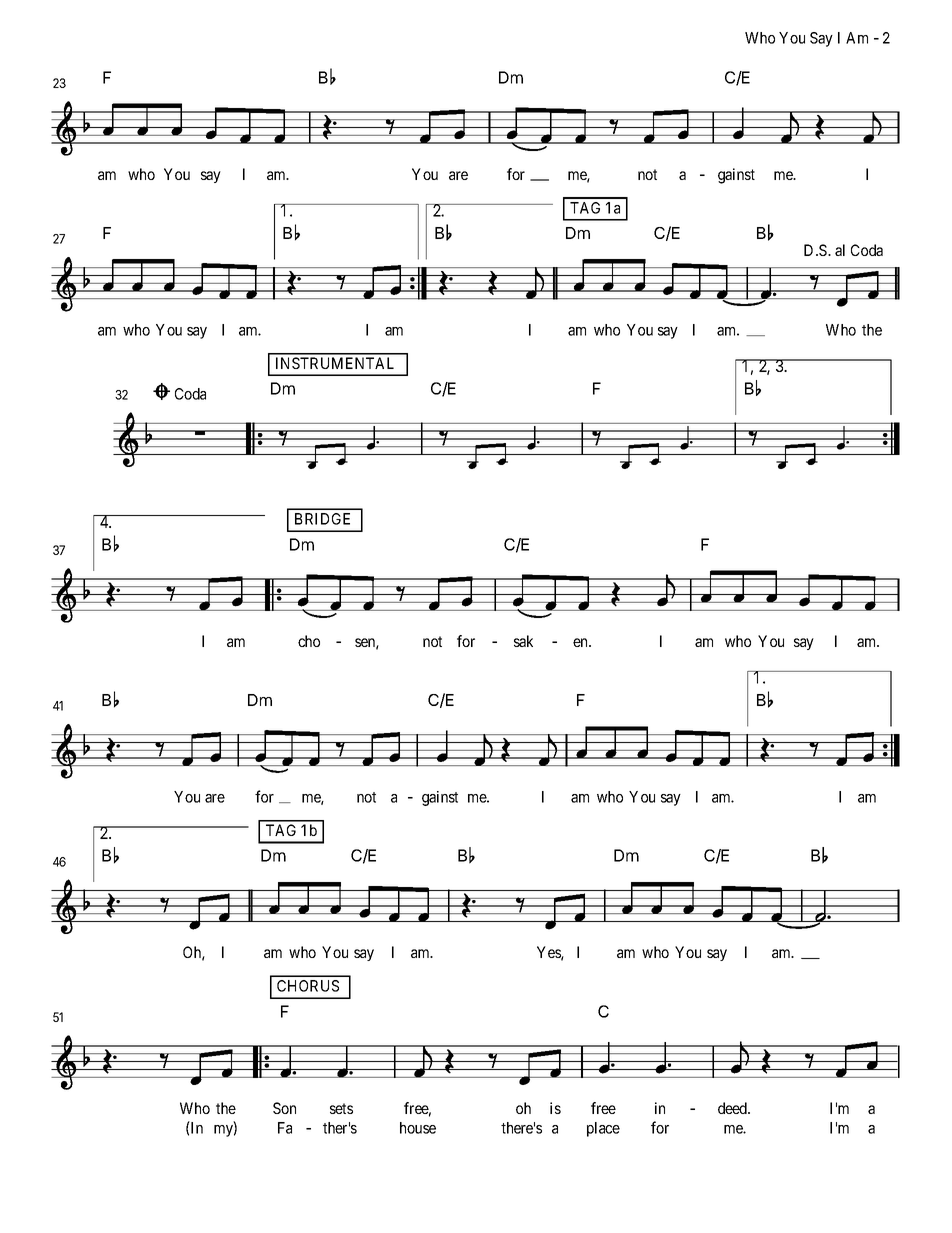 The width and height of the image is (952, 1233). What do you see at coordinates (733, 1108) in the image?
I see `deed` at bounding box center [733, 1108].
